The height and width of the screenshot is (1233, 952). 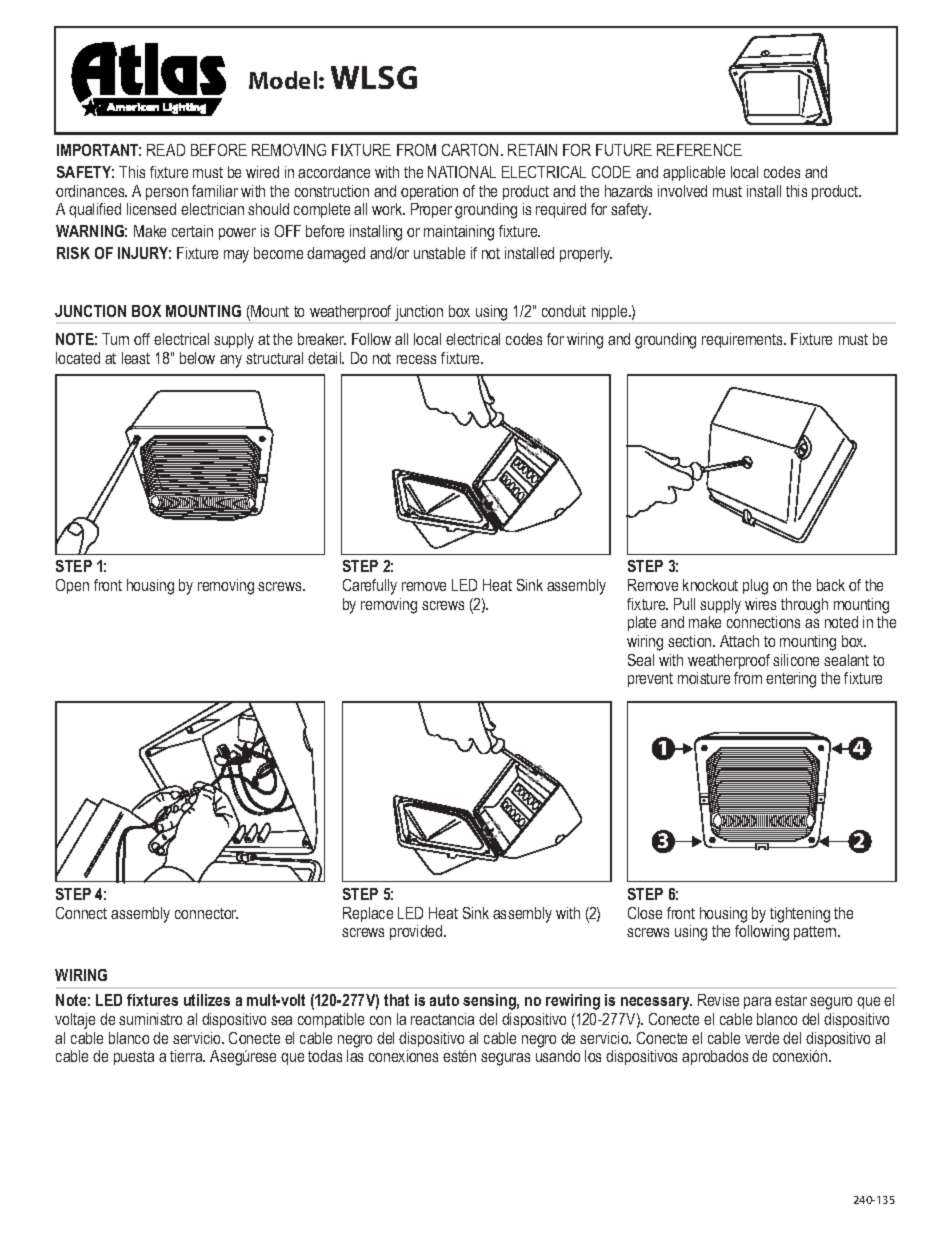 What do you see at coordinates (187, 1056) in the screenshot?
I see `tierra` at bounding box center [187, 1056].
